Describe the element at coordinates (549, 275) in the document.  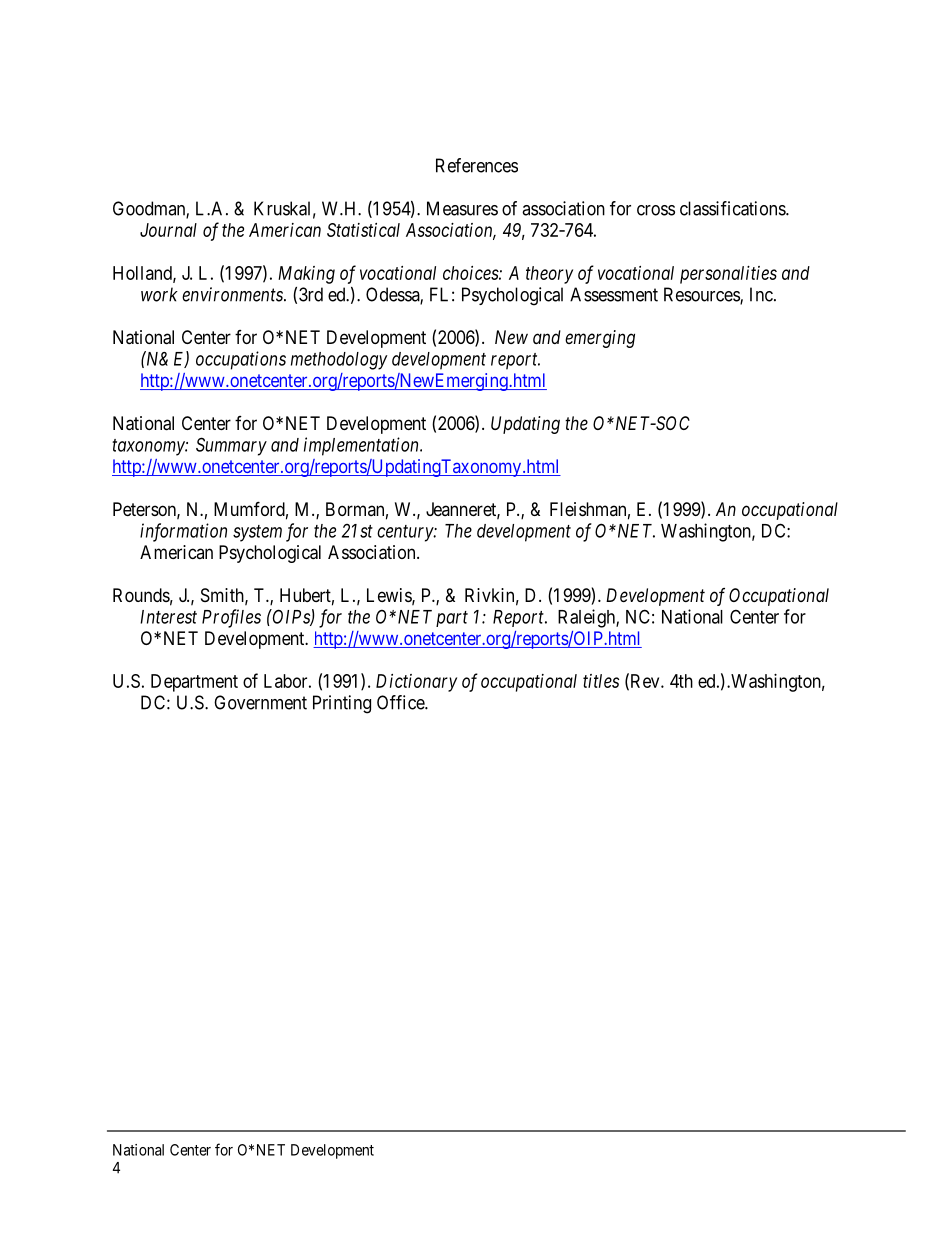
I see `theory` at that location.
